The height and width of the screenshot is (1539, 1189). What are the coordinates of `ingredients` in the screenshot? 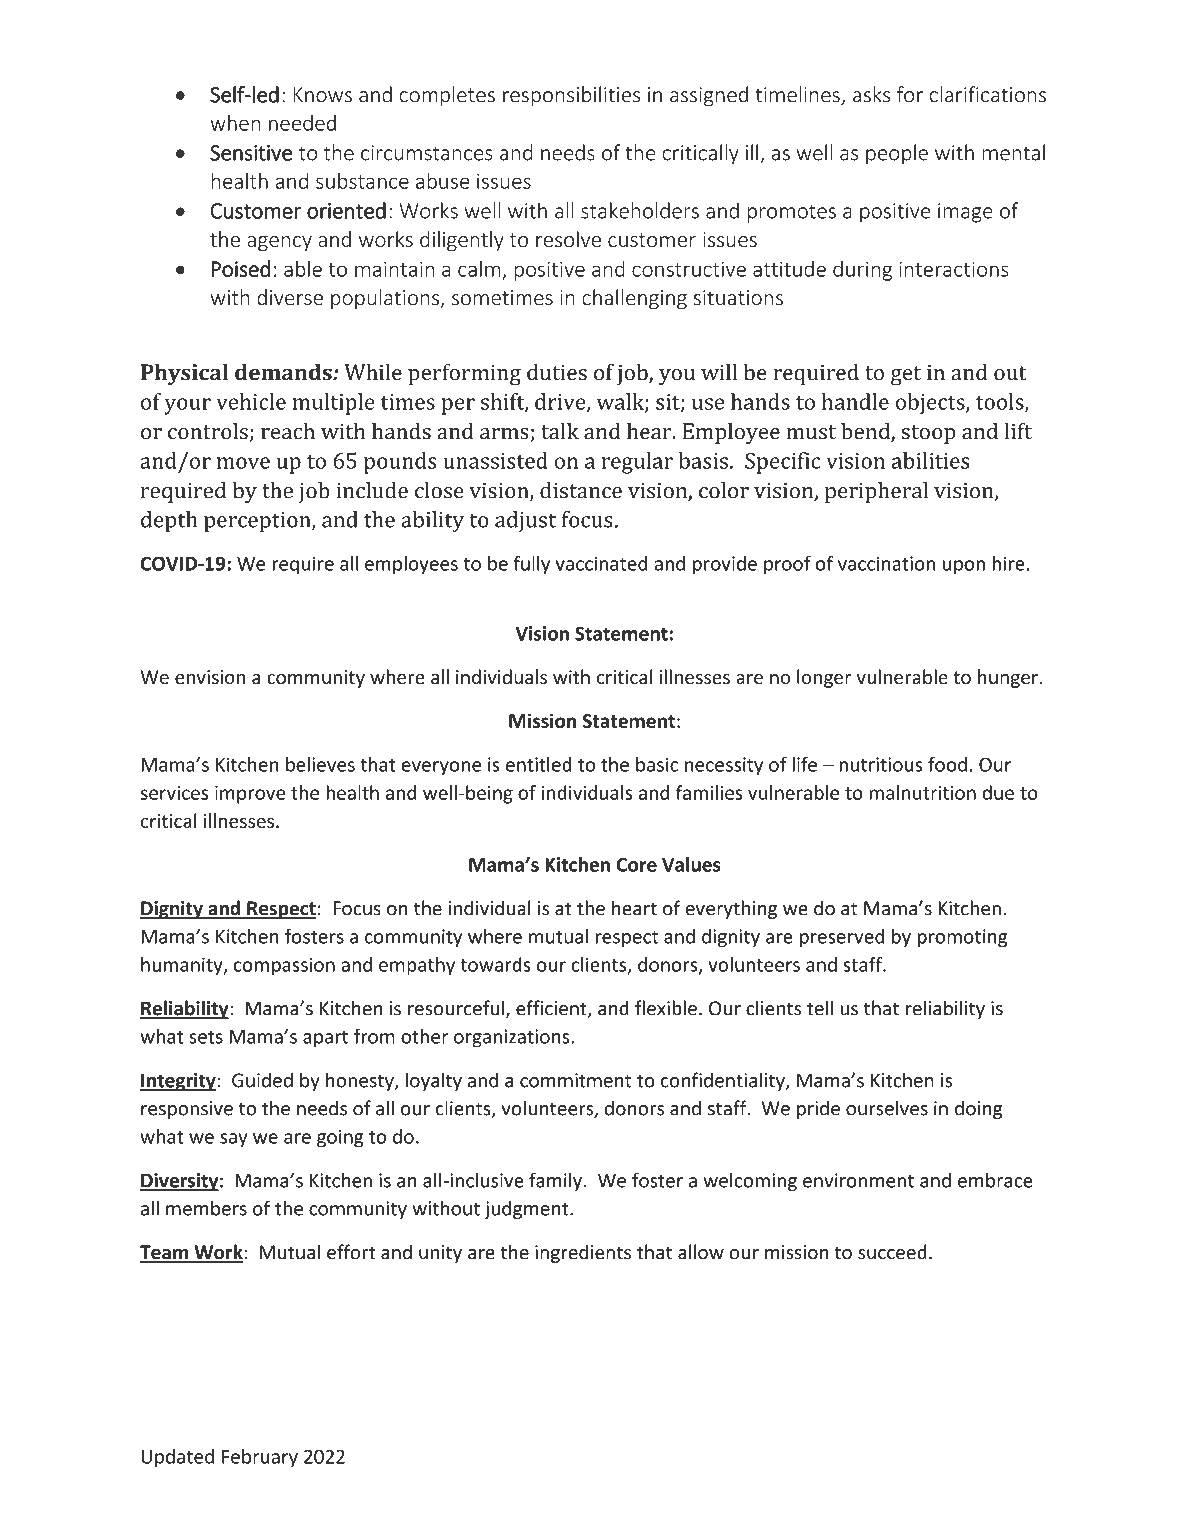 It's located at (583, 1253).
